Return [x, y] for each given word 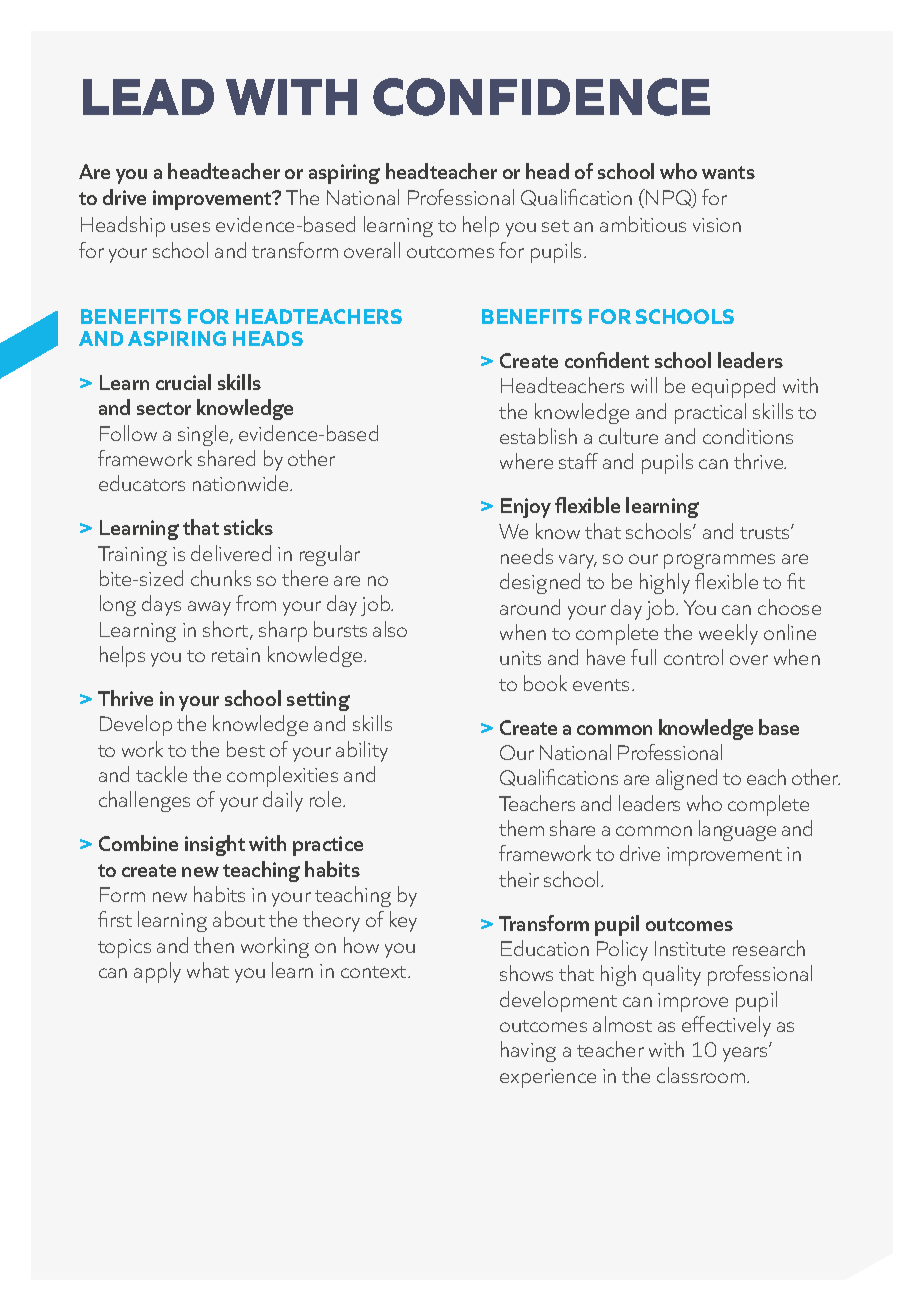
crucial [183, 382]
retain [236, 655]
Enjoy [526, 508]
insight [215, 845]
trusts [766, 533]
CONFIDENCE [541, 97]
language [737, 830]
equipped [733, 387]
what [208, 970]
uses [190, 227]
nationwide [242, 483]
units [520, 658]
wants [728, 172]
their [519, 879]
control [693, 657]
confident [607, 360]
